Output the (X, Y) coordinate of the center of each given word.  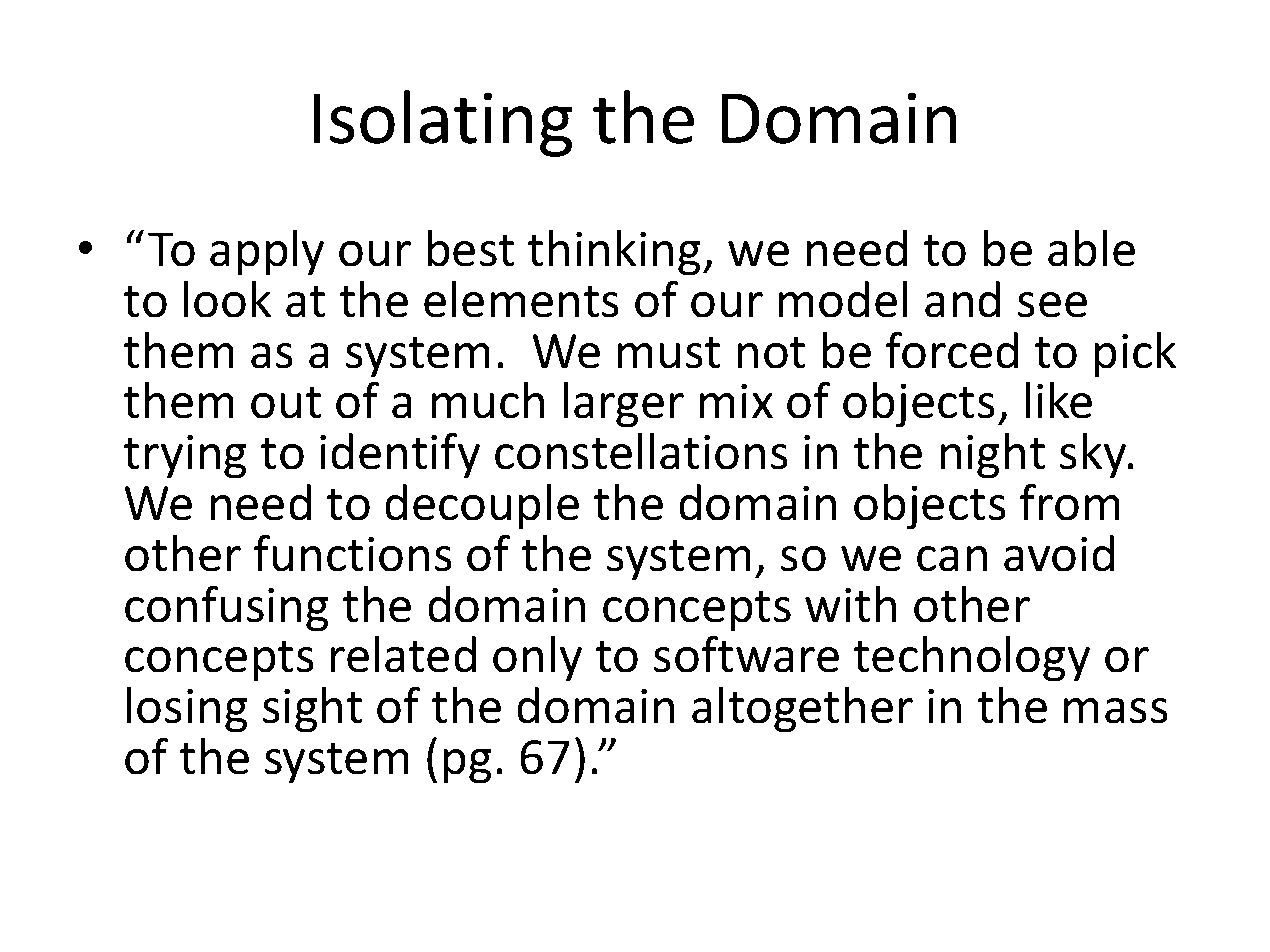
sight (312, 710)
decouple (482, 507)
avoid (1059, 553)
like (1059, 400)
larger (624, 405)
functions (353, 553)
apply (267, 253)
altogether (802, 710)
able (1091, 248)
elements (521, 299)
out (286, 403)
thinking (614, 253)
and (962, 299)
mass (1116, 711)
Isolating (443, 123)
